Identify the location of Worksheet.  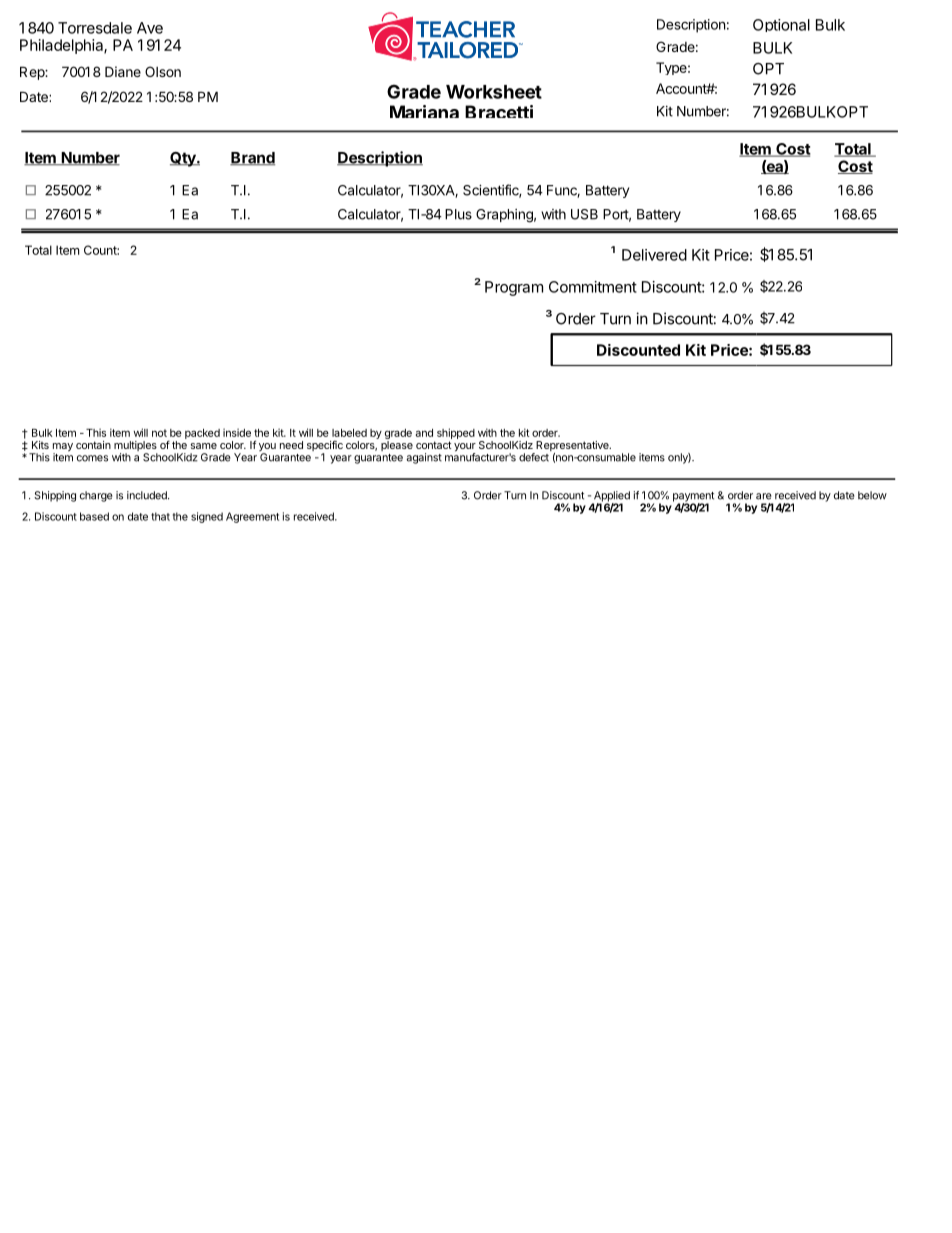
(494, 92).
